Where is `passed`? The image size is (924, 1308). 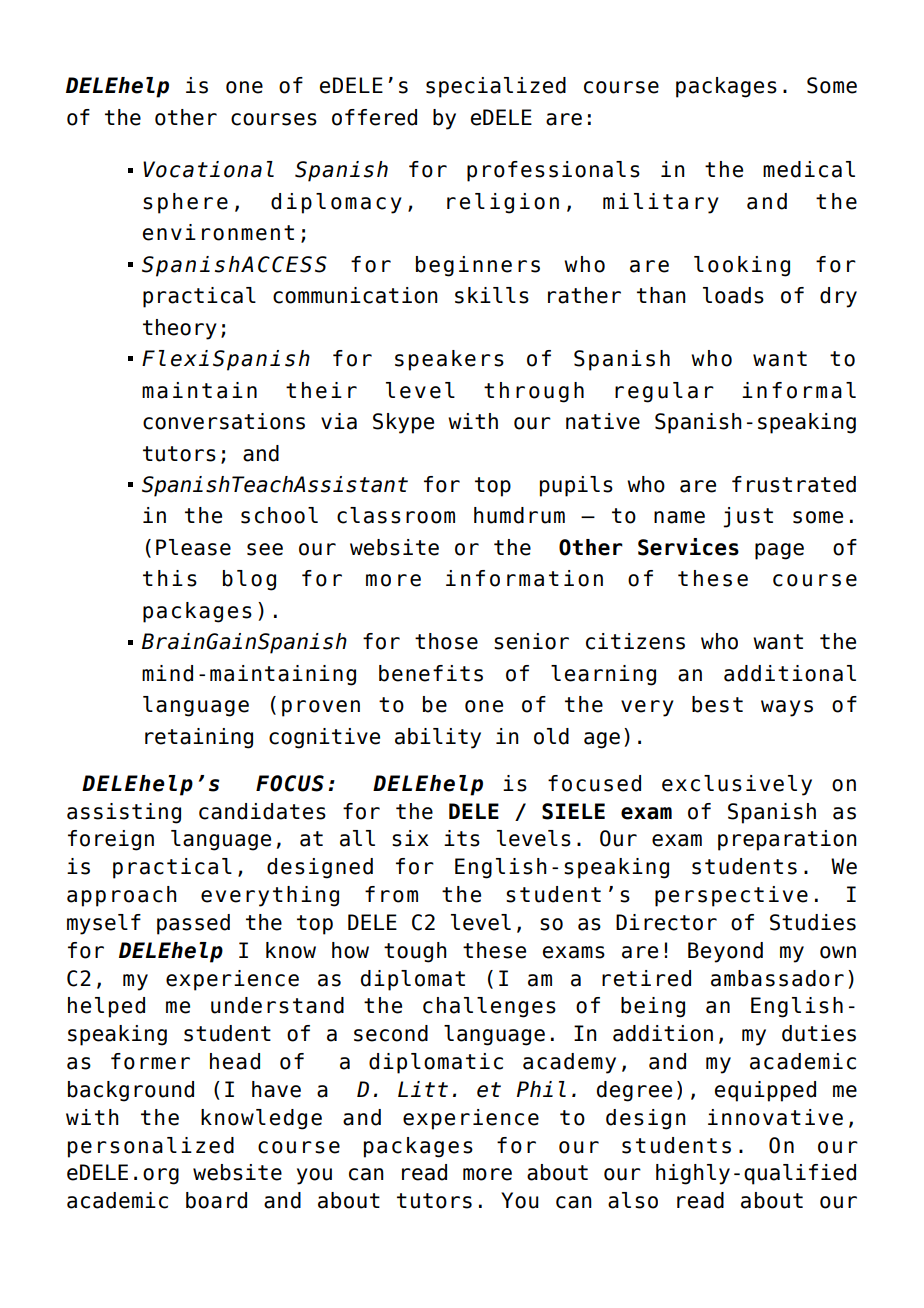
passed is located at coordinates (193, 924).
